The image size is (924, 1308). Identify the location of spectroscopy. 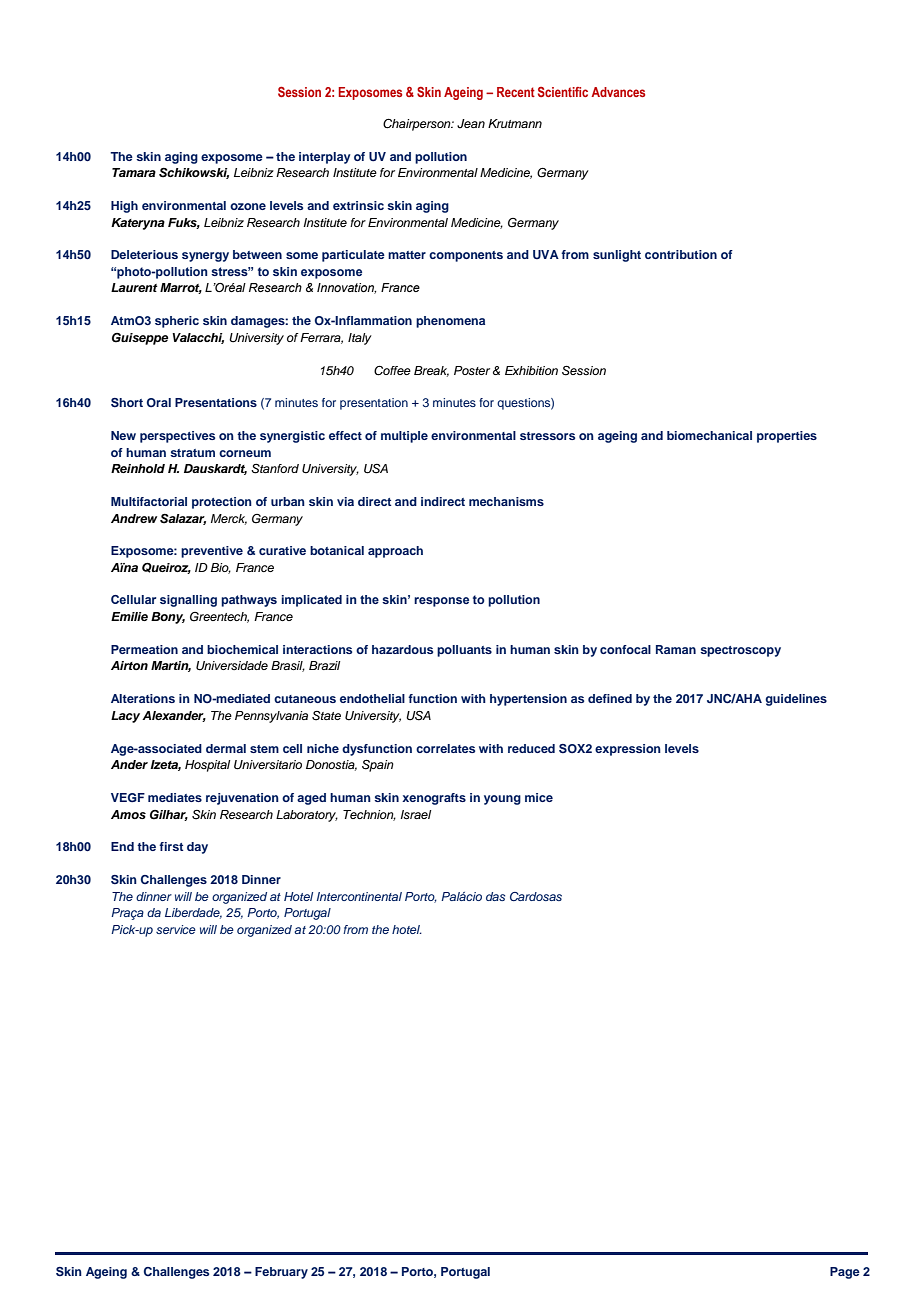
(740, 651).
